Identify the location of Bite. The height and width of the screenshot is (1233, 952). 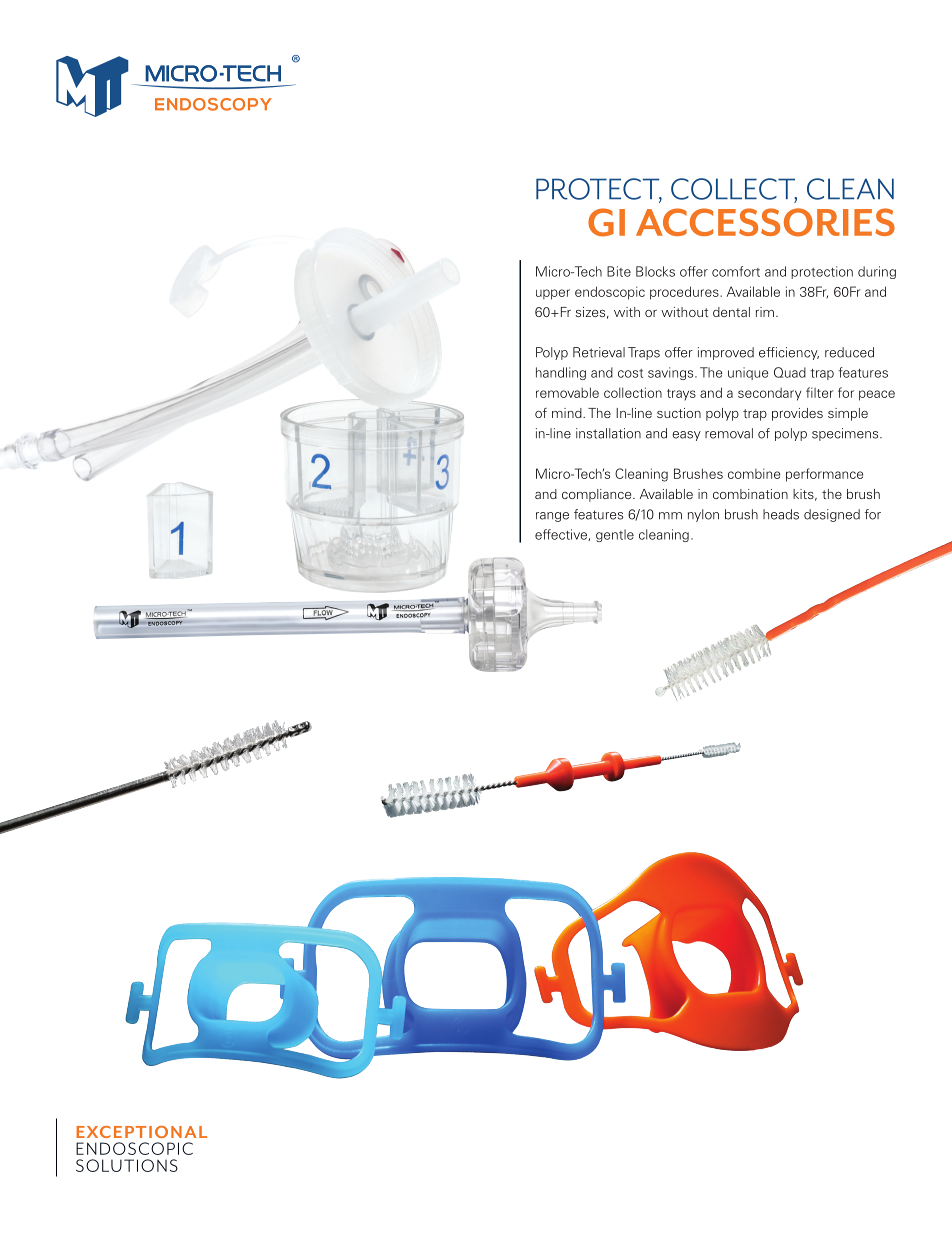
(619, 271).
